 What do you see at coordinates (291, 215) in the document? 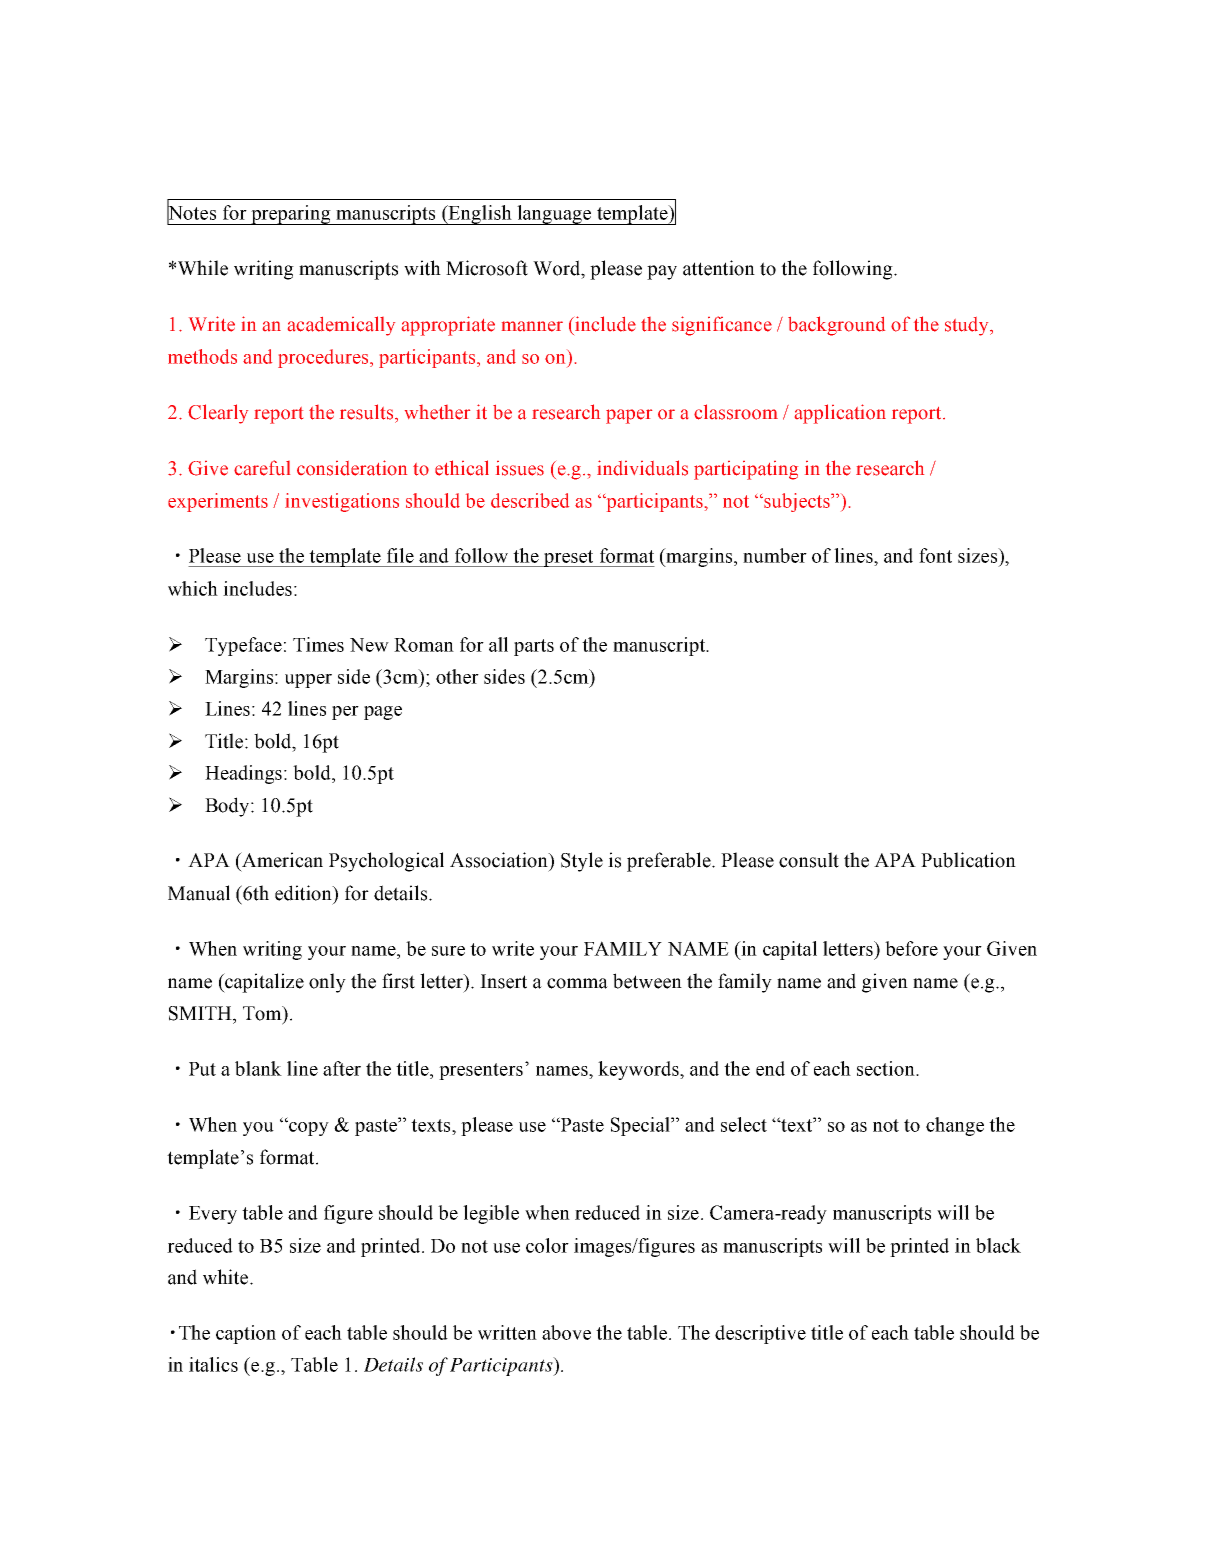
I see `preparing` at bounding box center [291, 215].
